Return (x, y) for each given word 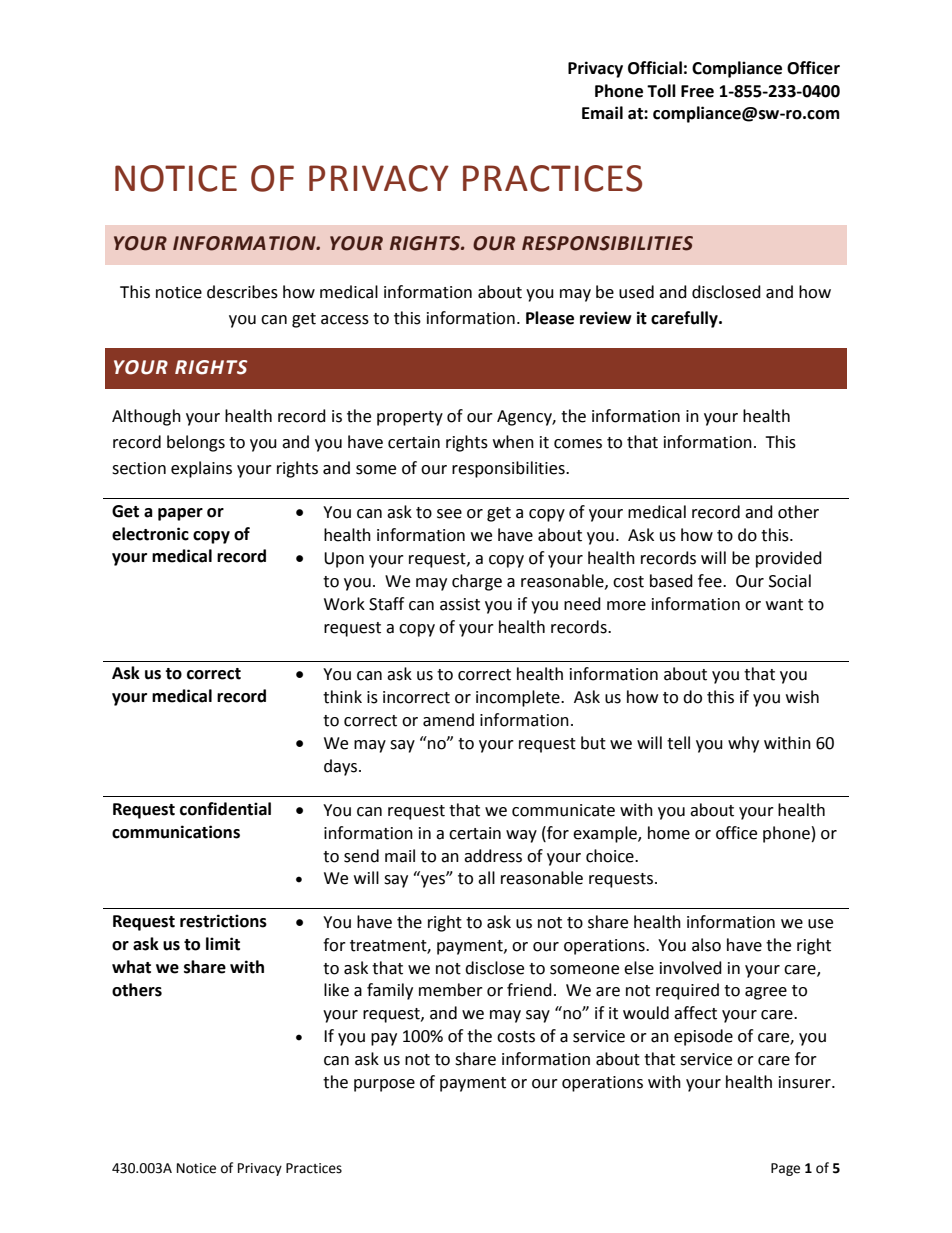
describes (242, 292)
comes (578, 444)
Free (697, 91)
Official (655, 68)
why (743, 744)
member (451, 990)
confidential (225, 809)
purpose (384, 1085)
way (521, 836)
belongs (196, 443)
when (513, 442)
